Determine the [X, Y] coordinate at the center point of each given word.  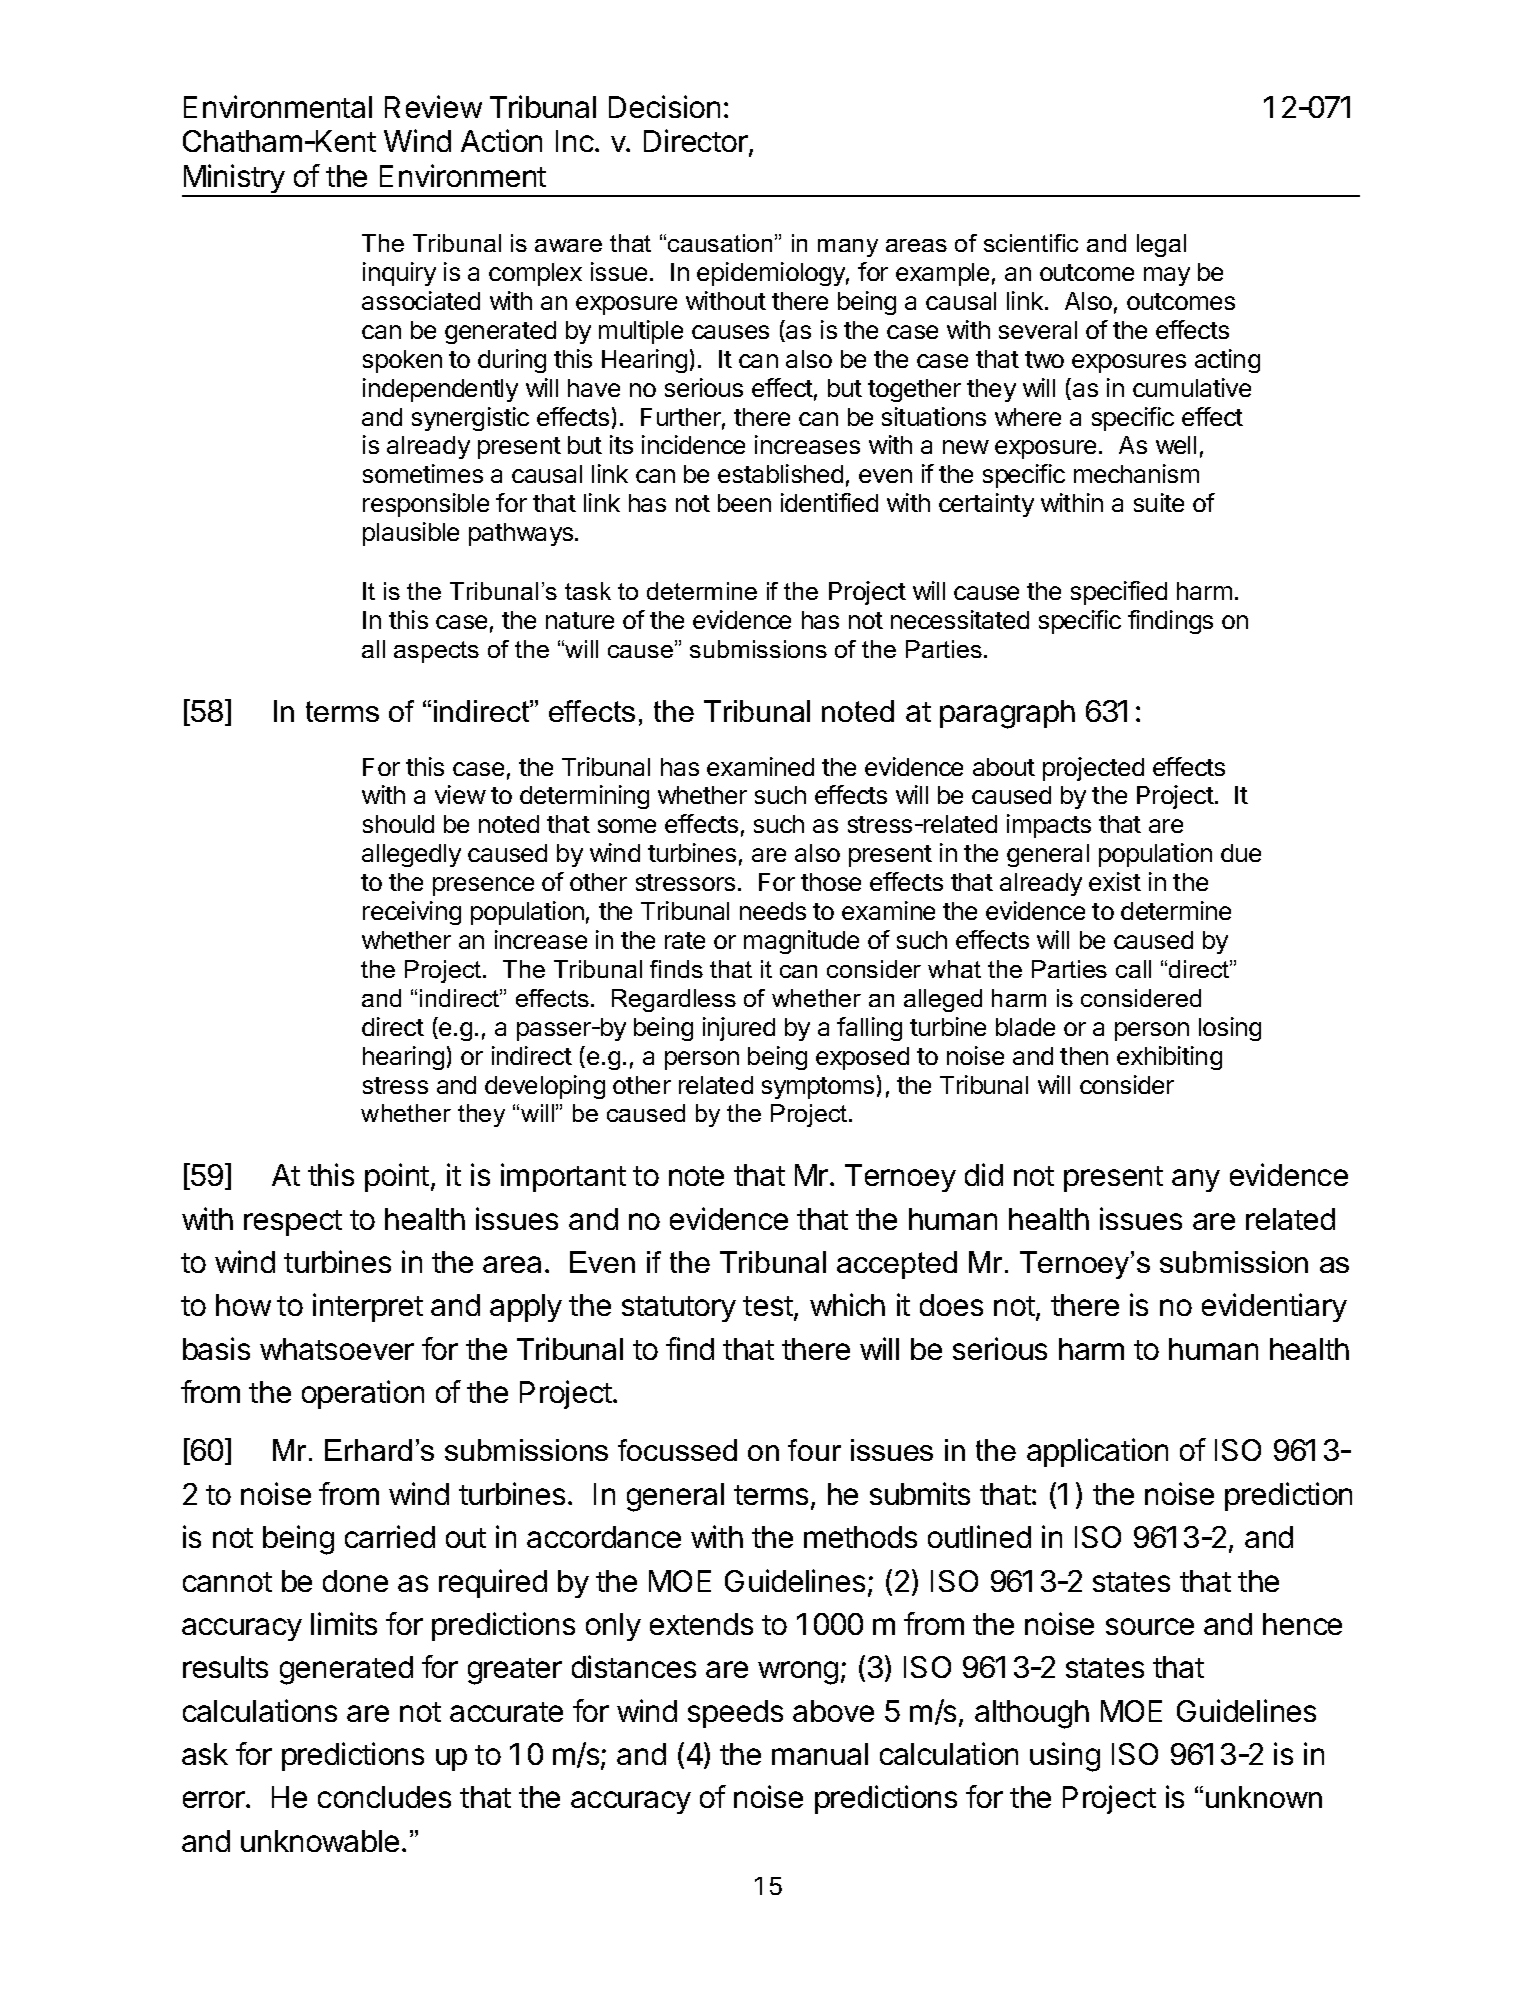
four [814, 1450]
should [398, 824]
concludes [384, 1797]
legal [1161, 245]
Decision [664, 106]
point [397, 1177]
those [831, 882]
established [780, 473]
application [1097, 1452]
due [1241, 853]
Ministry [234, 180]
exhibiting [1169, 1058]
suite [1159, 502]
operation [363, 1394]
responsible [426, 505]
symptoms [818, 1088]
